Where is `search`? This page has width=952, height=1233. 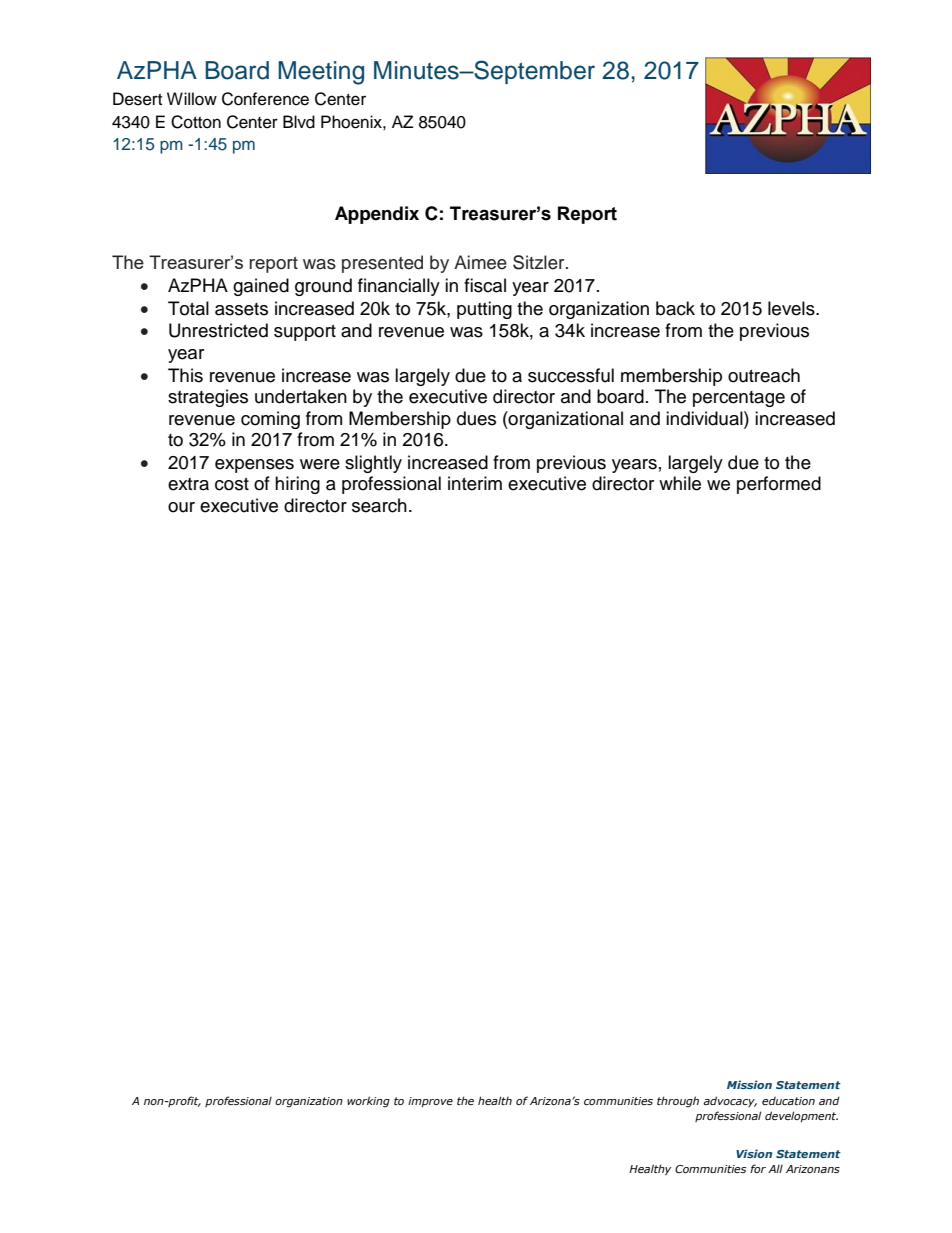
search is located at coordinates (379, 505).
